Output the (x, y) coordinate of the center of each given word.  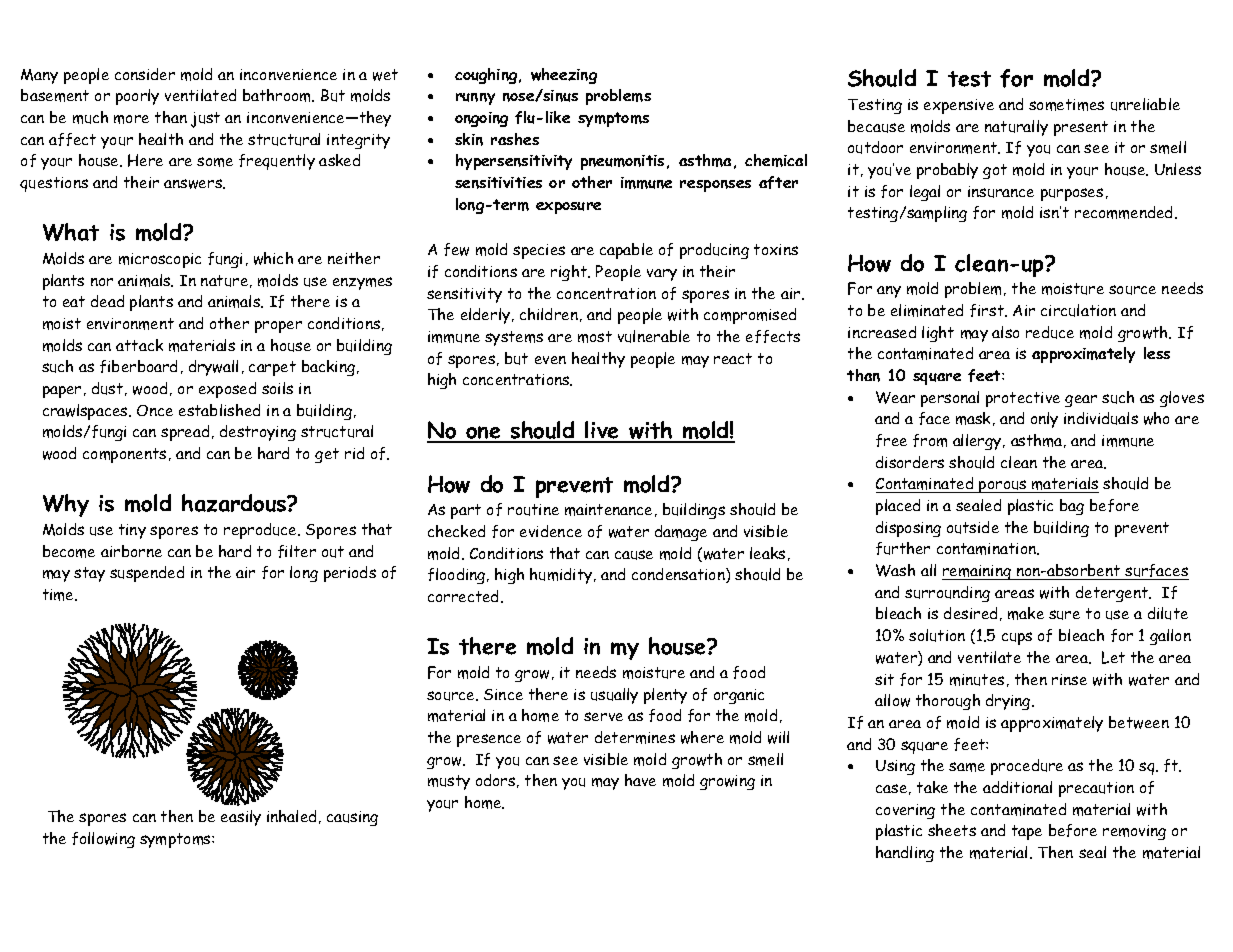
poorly (137, 97)
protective (1023, 399)
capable (626, 251)
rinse (1069, 679)
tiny (132, 531)
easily (241, 818)
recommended (1125, 212)
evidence (551, 531)
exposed (227, 390)
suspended (147, 574)
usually (614, 696)
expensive (959, 106)
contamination (987, 549)
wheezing (564, 76)
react (733, 358)
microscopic (160, 260)
